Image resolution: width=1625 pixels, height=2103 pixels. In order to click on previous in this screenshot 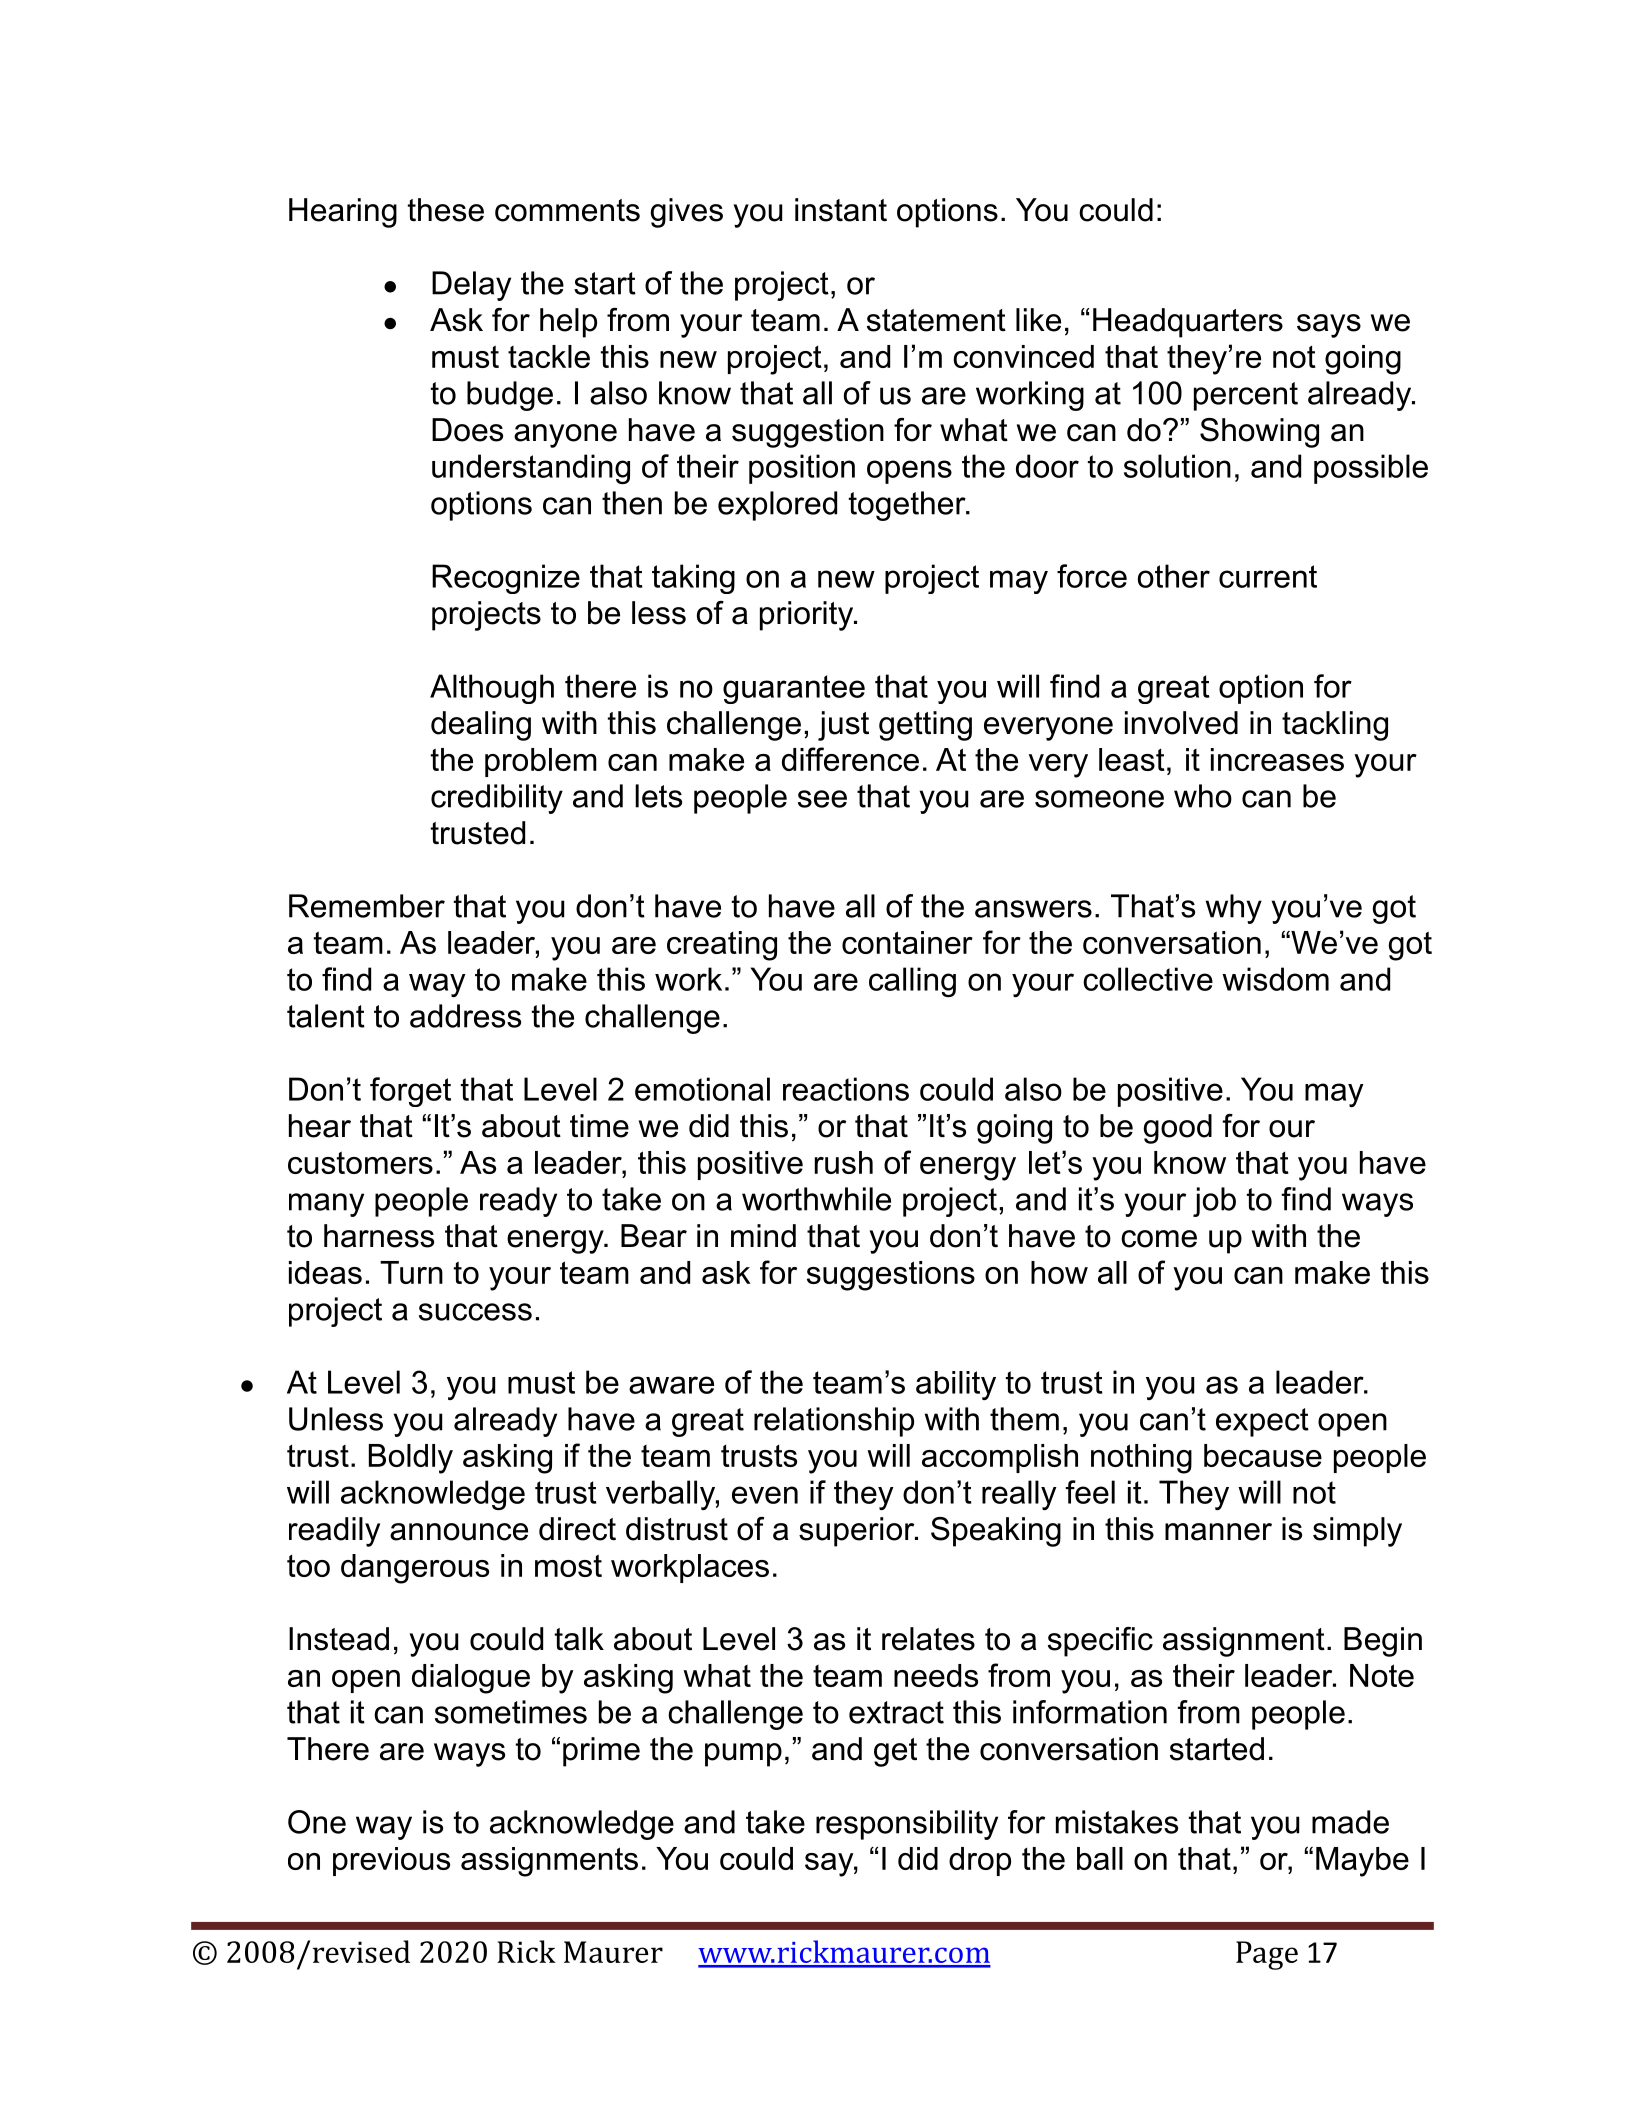, I will do `click(391, 1861)`.
